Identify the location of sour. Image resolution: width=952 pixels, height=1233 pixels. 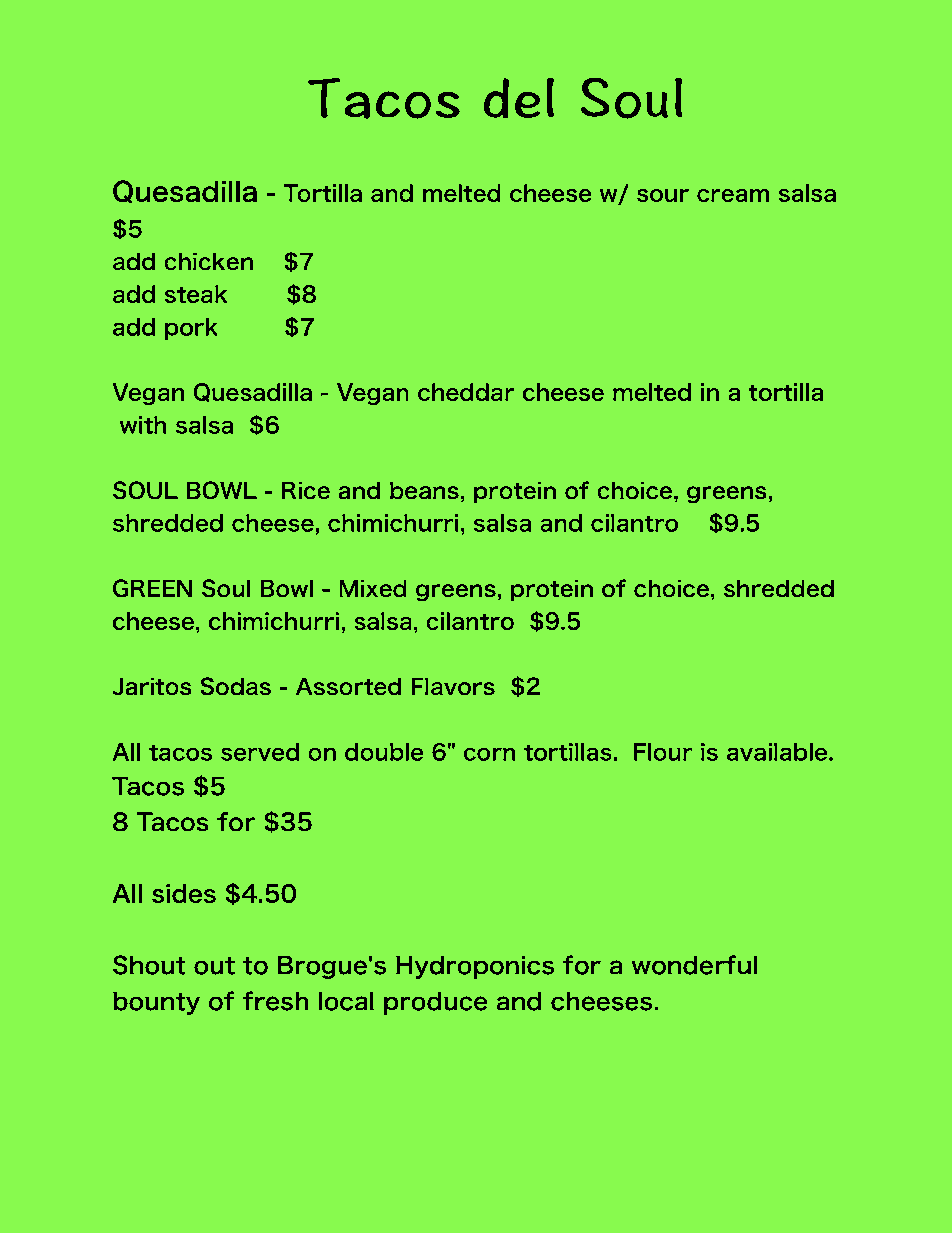
(663, 195).
